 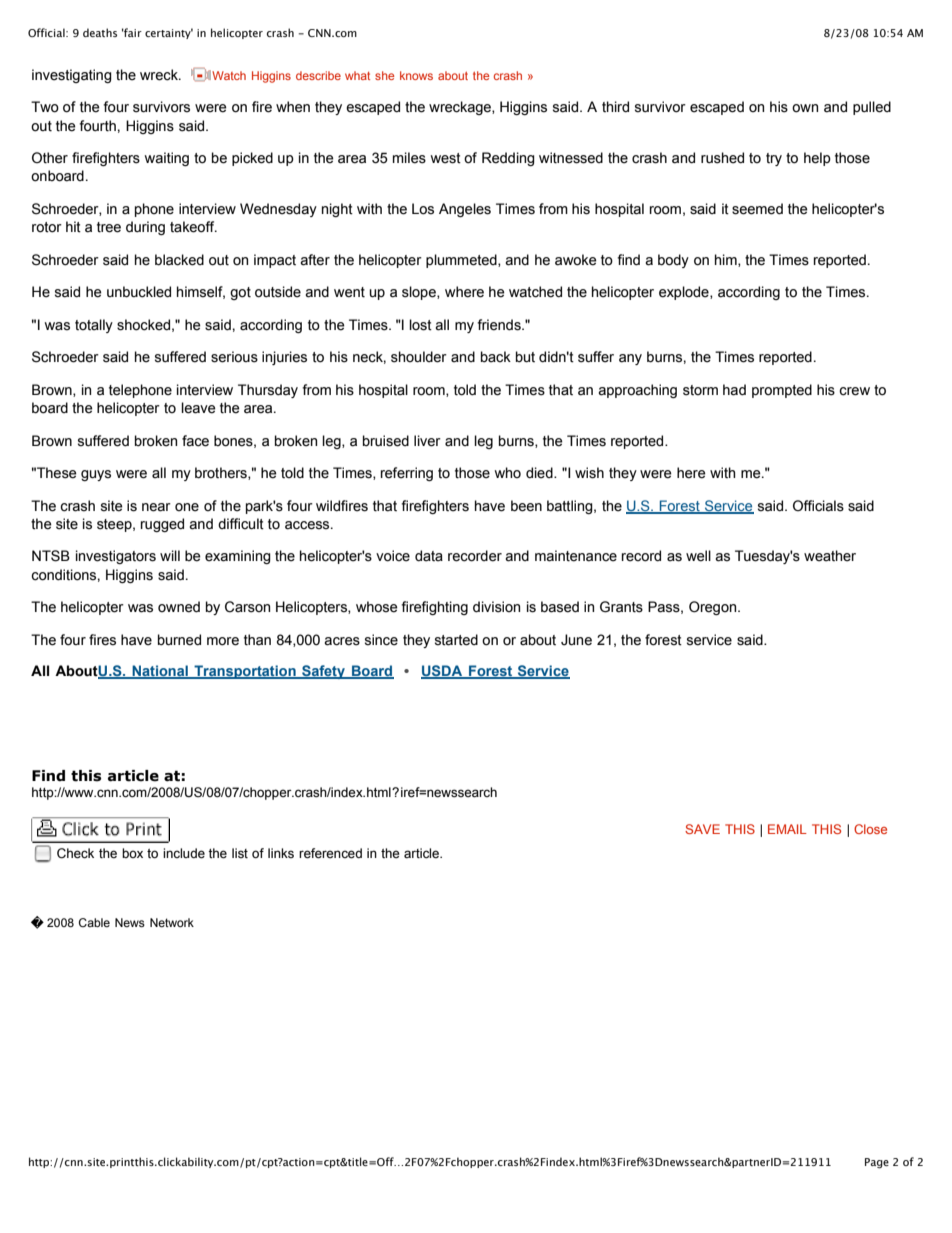 I want to click on knows, so click(x=416, y=75).
